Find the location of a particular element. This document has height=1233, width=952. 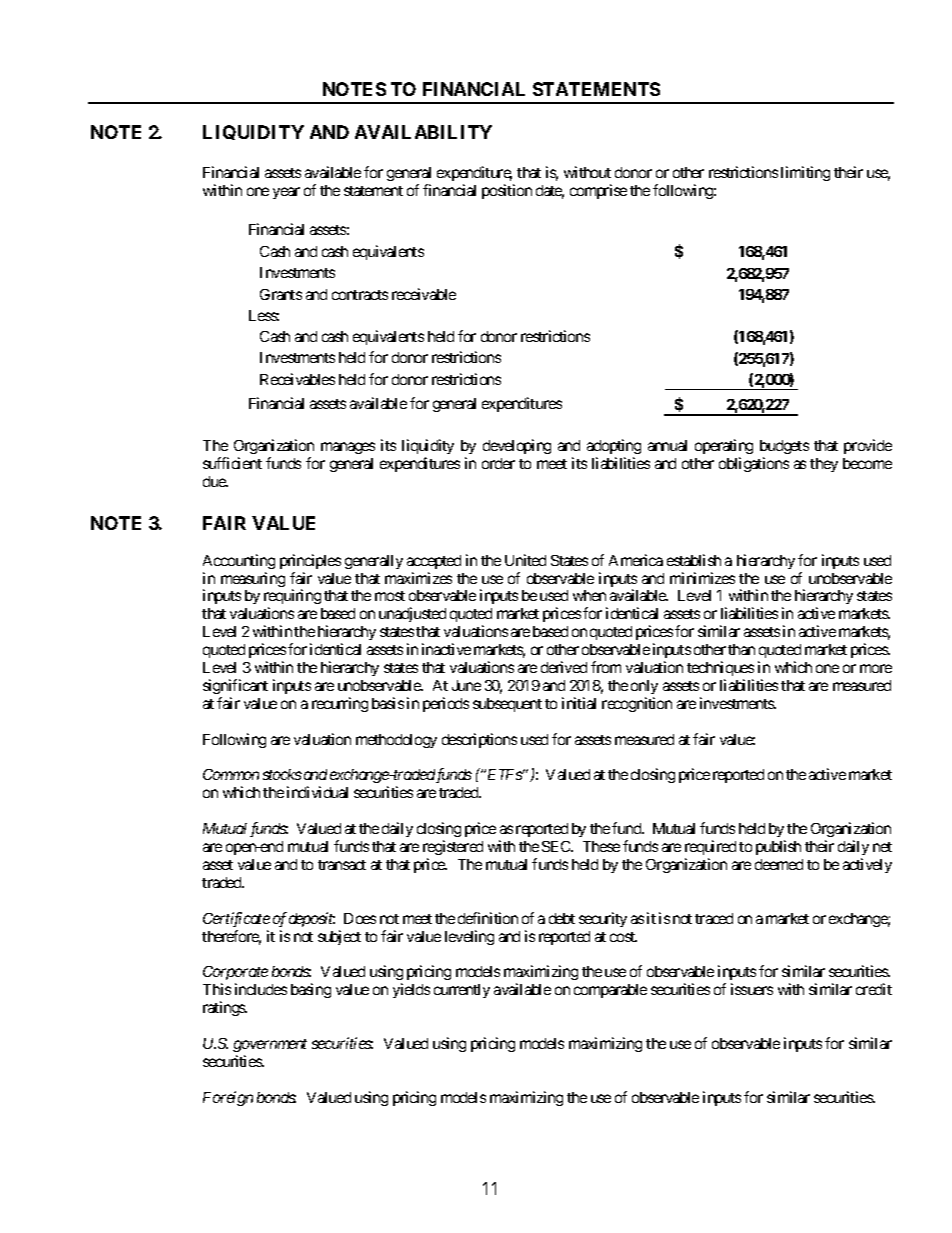

deemed is located at coordinates (779, 864).
